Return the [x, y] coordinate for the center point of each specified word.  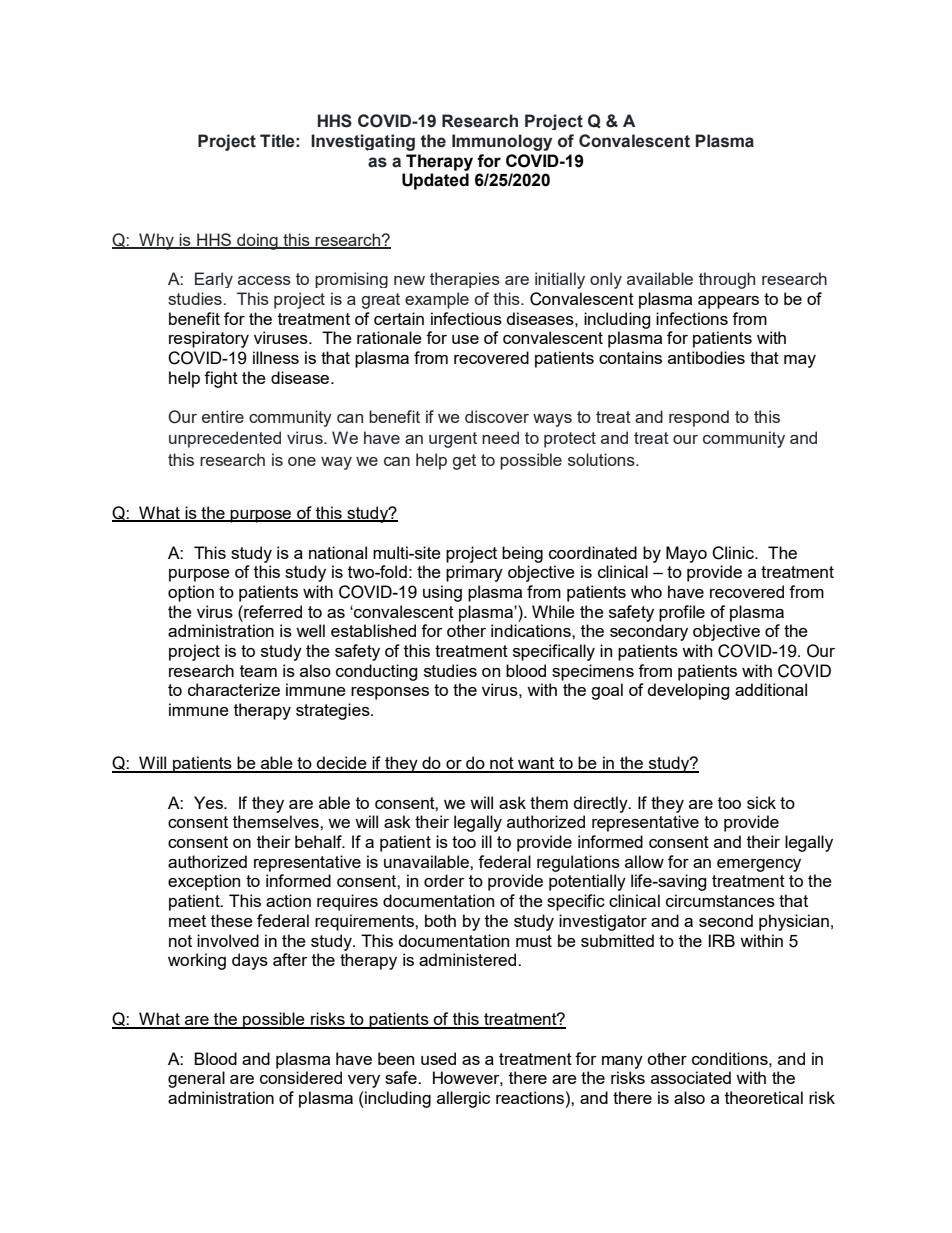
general [196, 1079]
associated [691, 1077]
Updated [435, 181]
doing [257, 241]
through [727, 280]
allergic [463, 1099]
